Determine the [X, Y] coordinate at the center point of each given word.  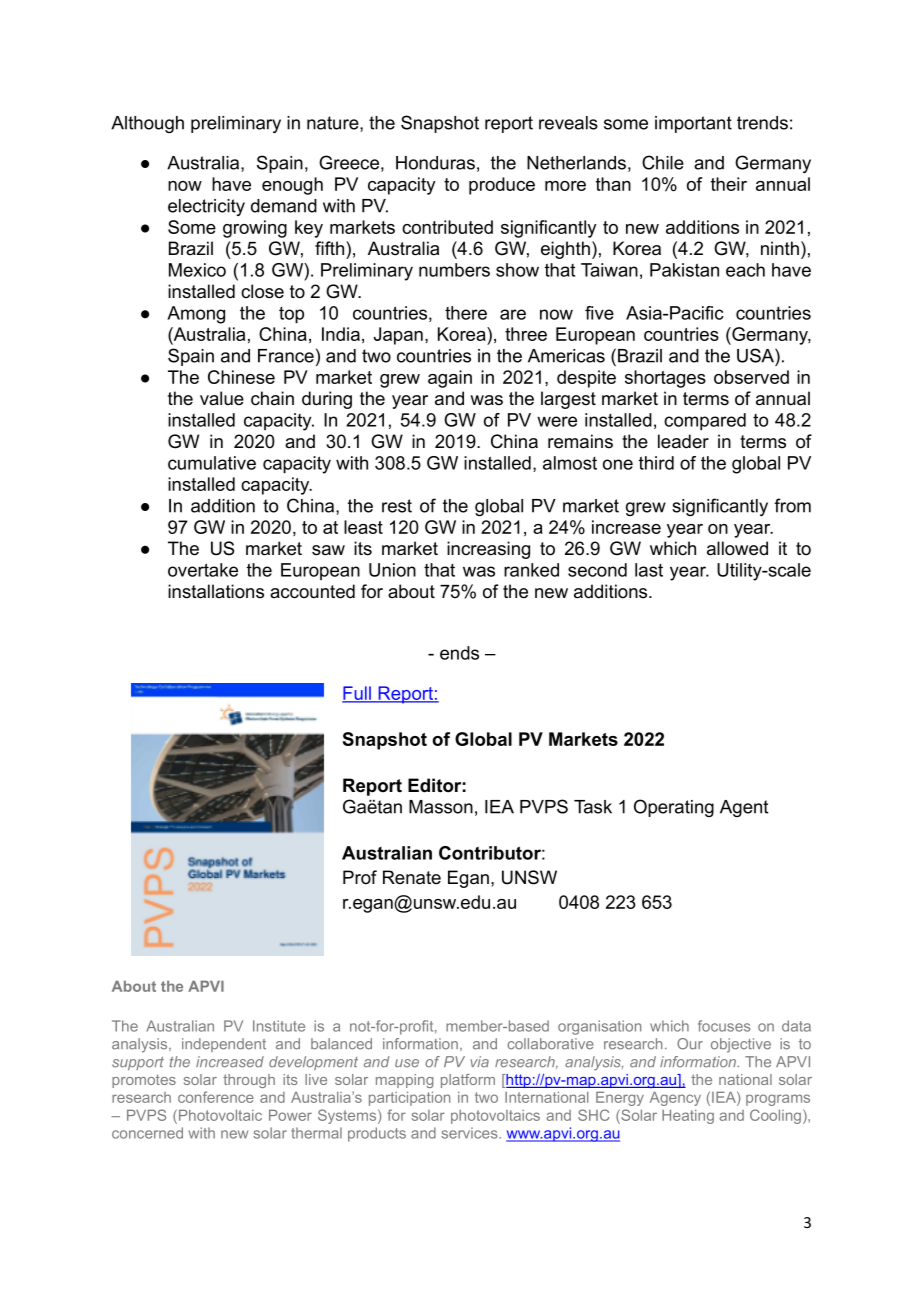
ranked [531, 570]
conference [216, 1097]
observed [751, 377]
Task [593, 807]
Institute [279, 1026]
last [649, 570]
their [729, 184]
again [450, 379]
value [222, 398]
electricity [206, 207]
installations [216, 591]
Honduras [435, 163]
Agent [744, 808]
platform [468, 1081]
